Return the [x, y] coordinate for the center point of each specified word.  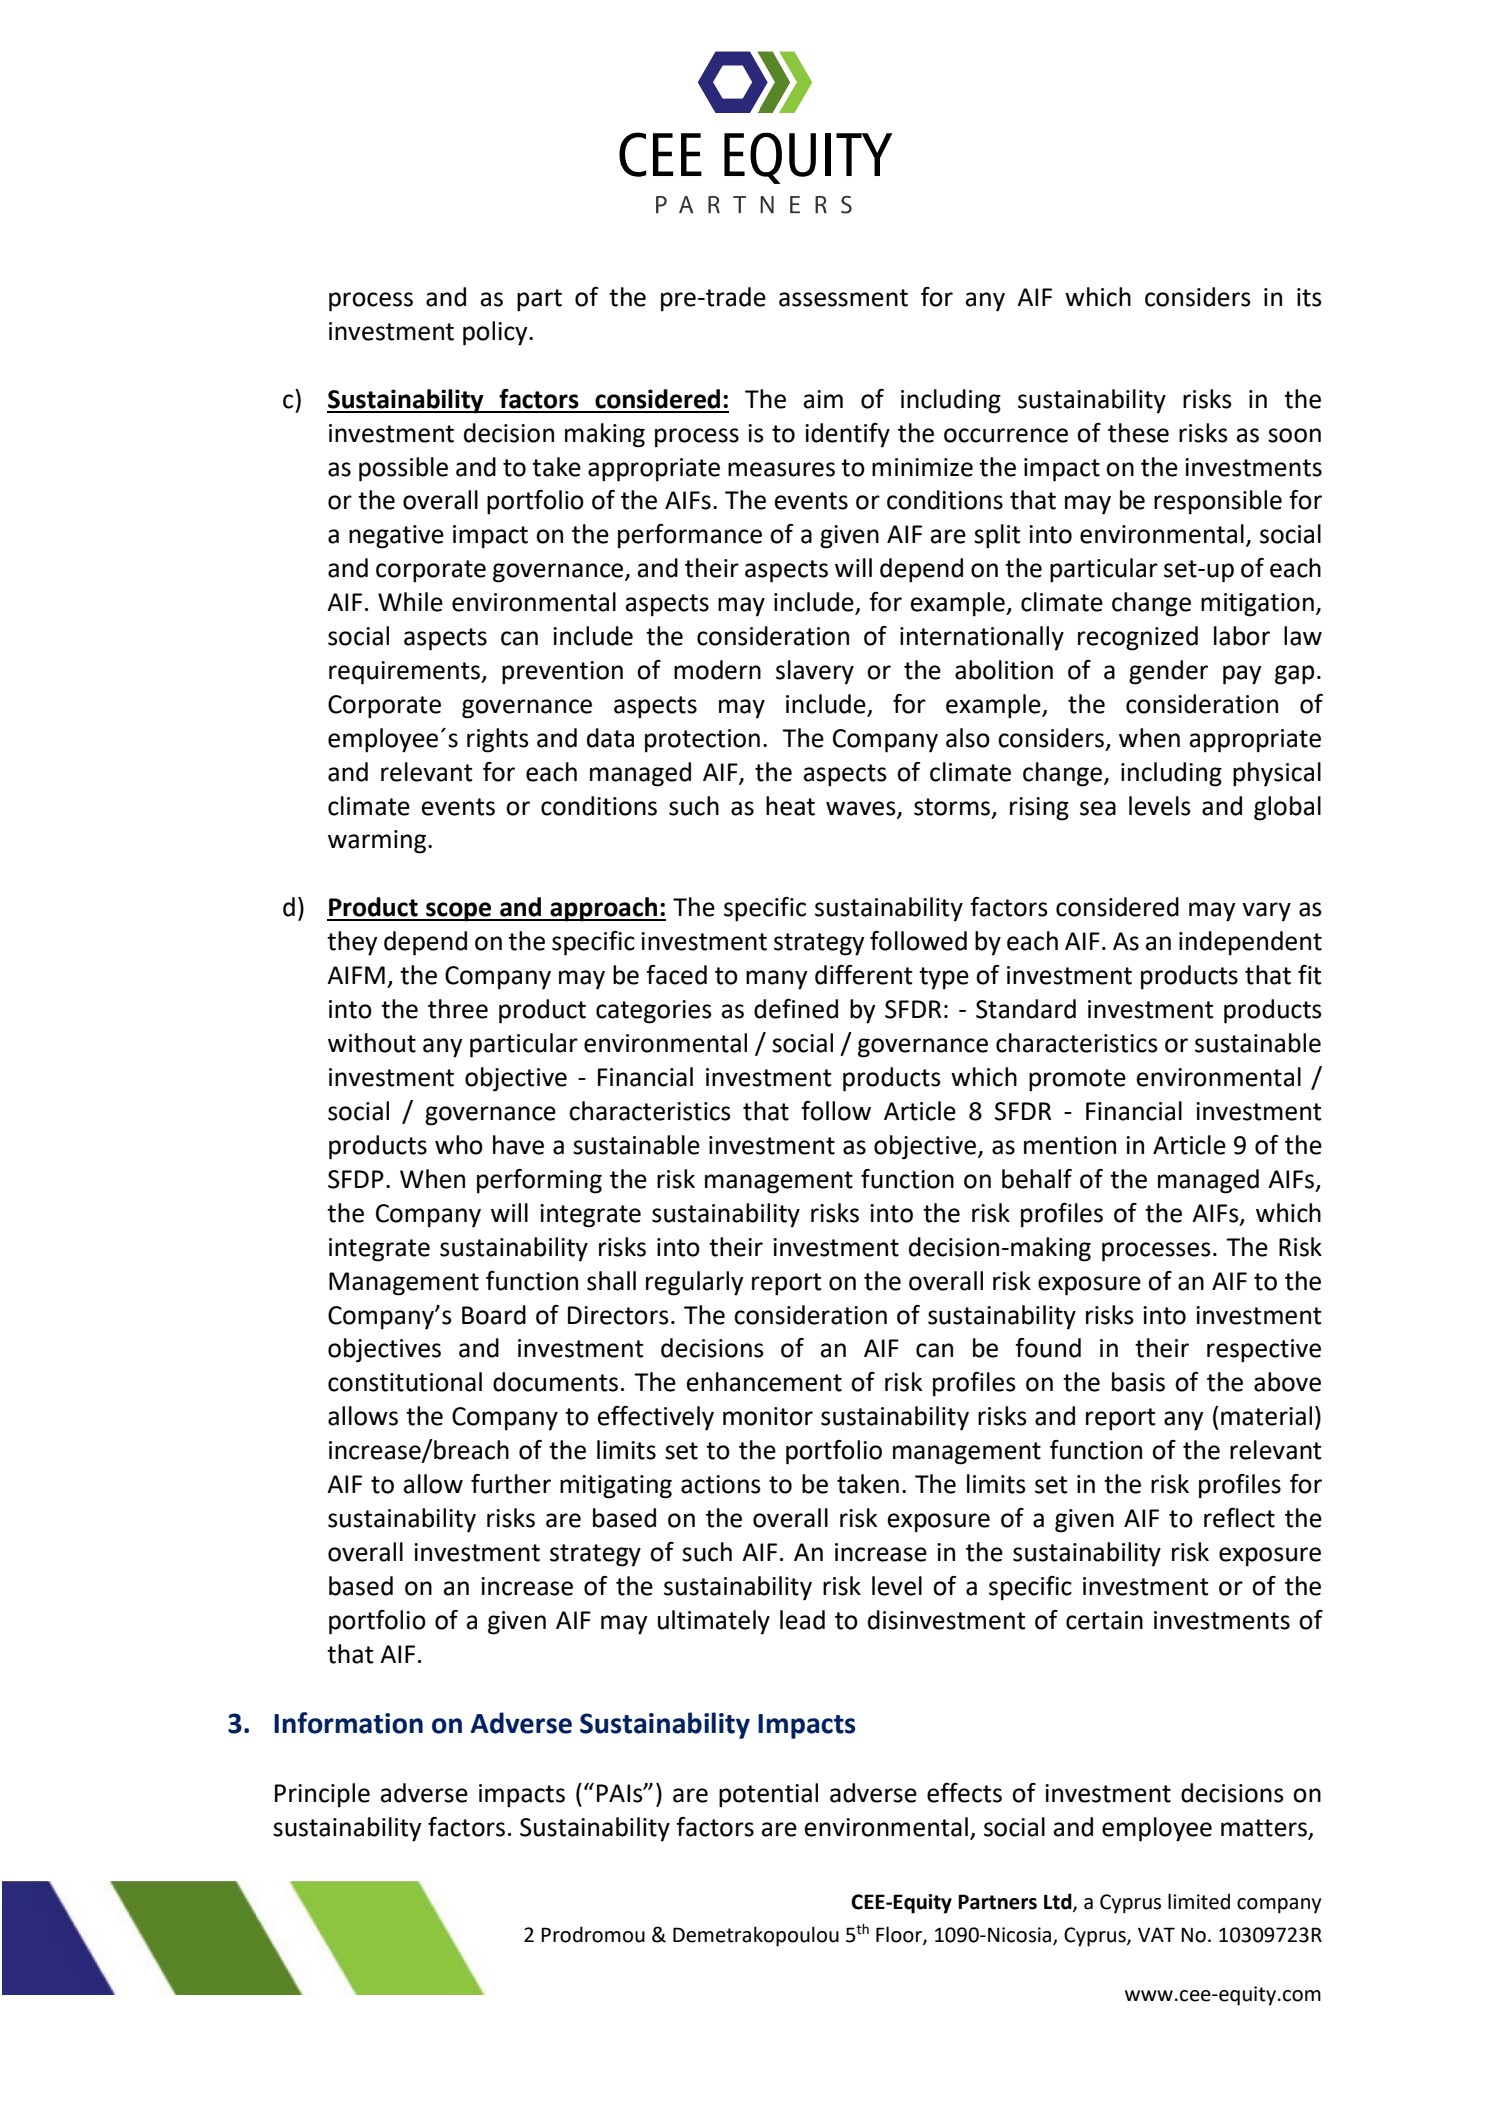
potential [768, 1795]
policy [496, 333]
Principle [322, 1795]
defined [796, 1009]
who [459, 1145]
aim [823, 399]
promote [1077, 1080]
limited [1199, 1901]
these [1138, 433]
